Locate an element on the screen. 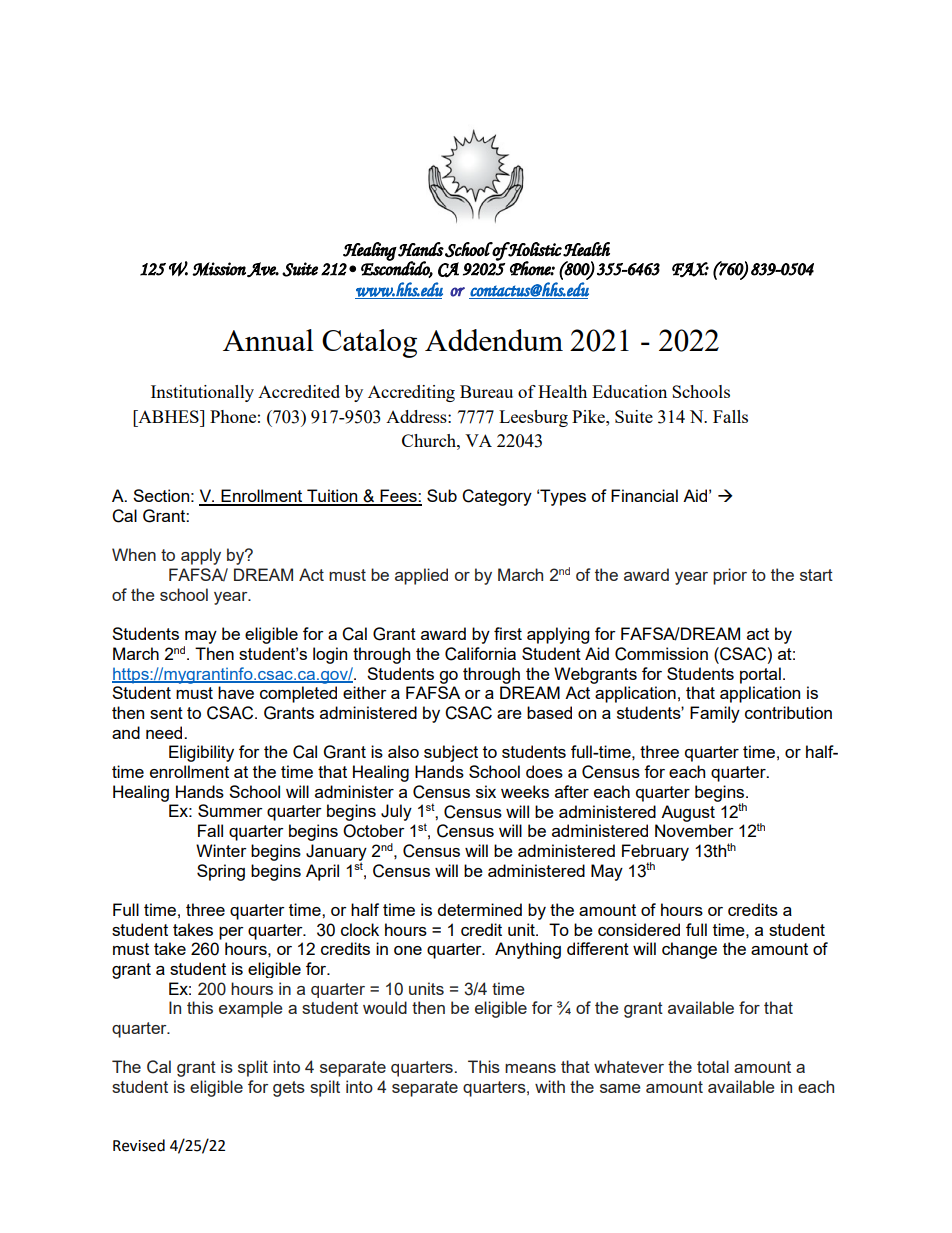 This screenshot has height=1233, width=952. Family is located at coordinates (715, 714).
